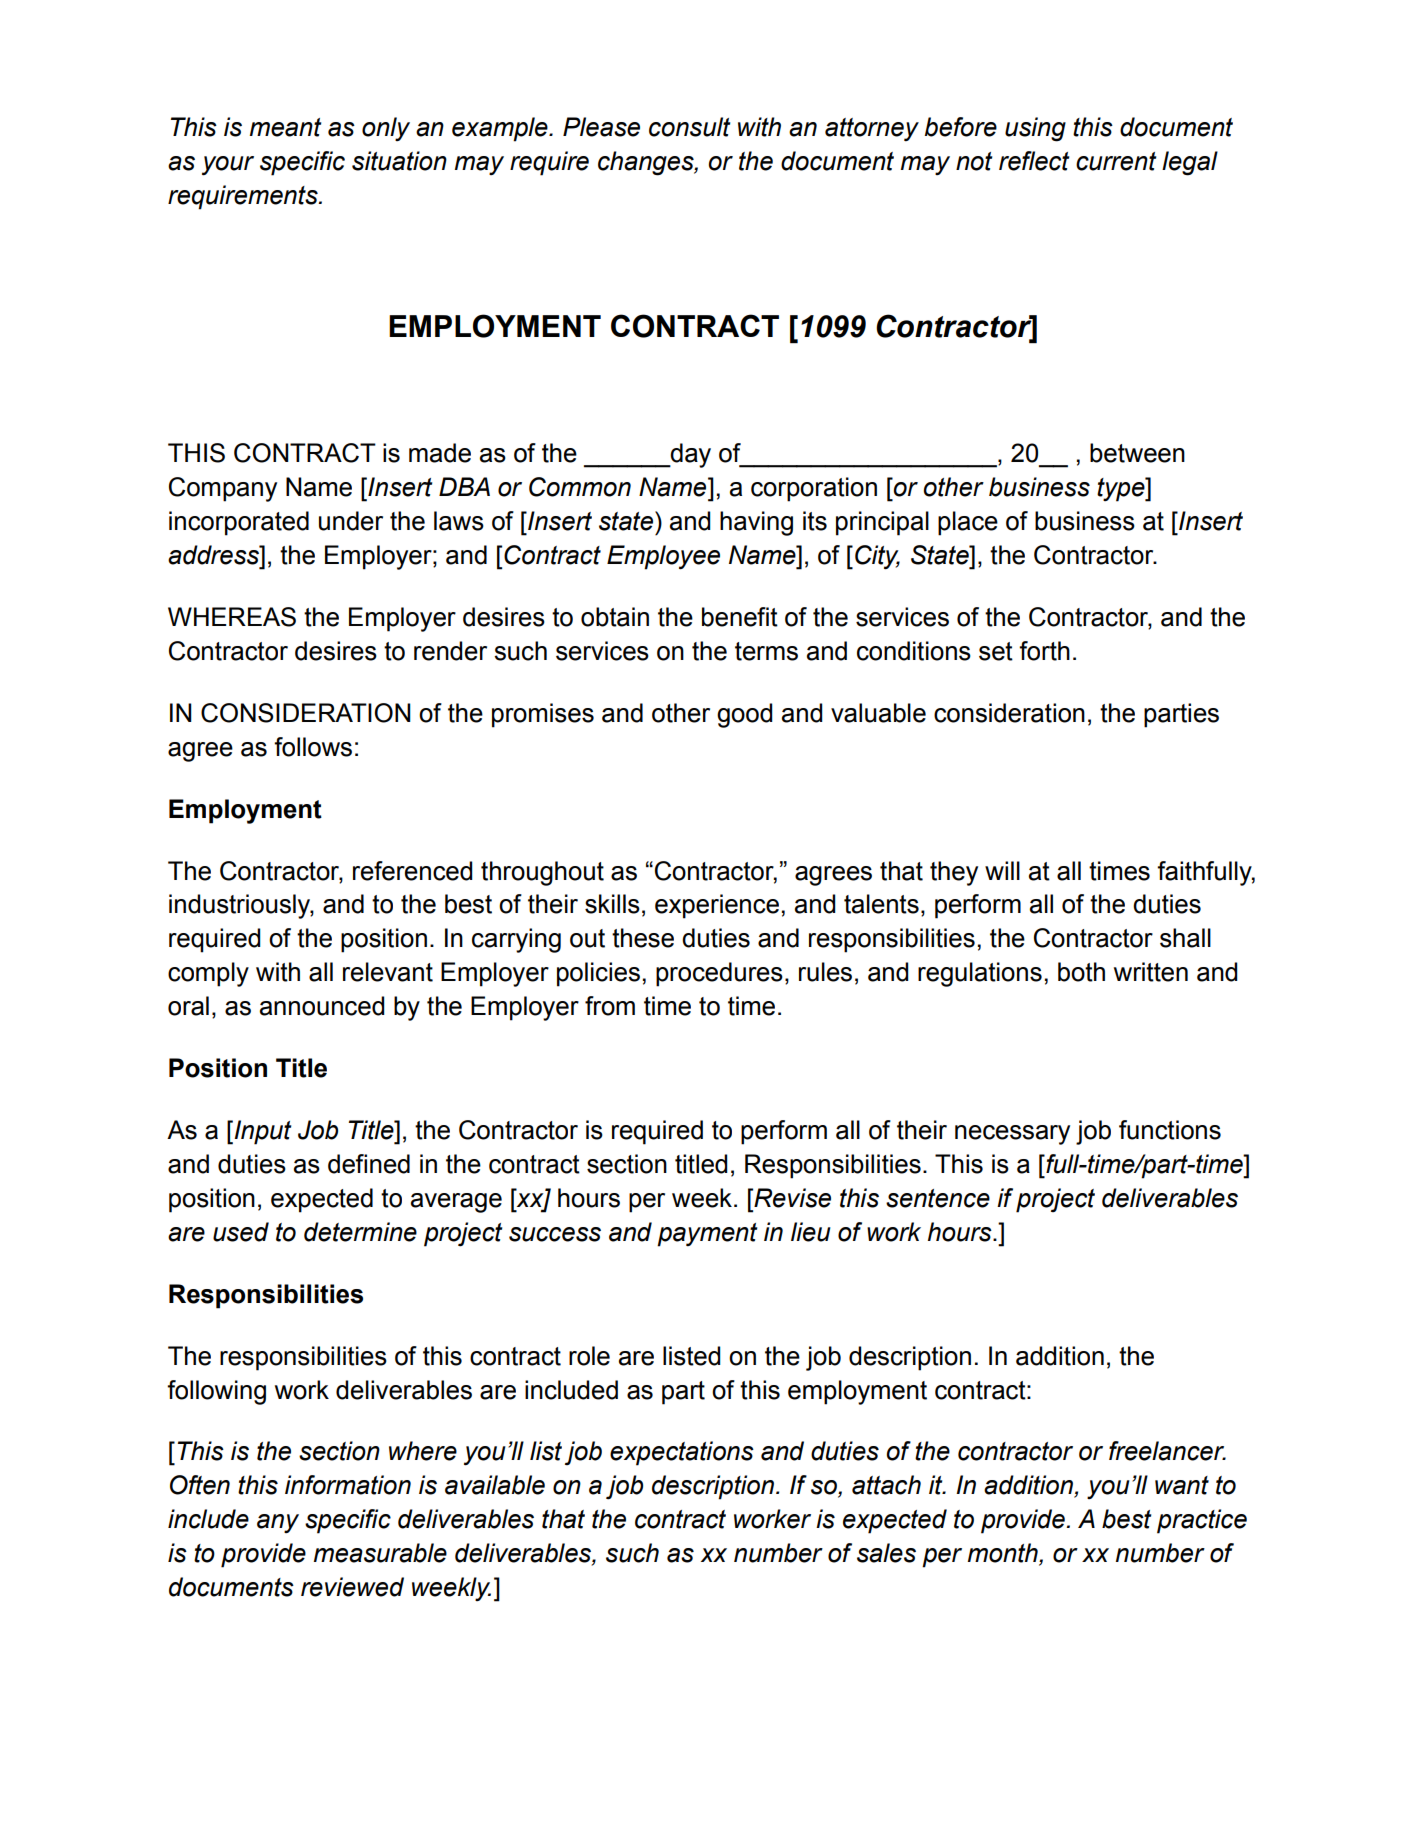 This image has width=1427, height=1847. Describe the element at coordinates (1004, 1554) in the image. I see `month` at that location.
